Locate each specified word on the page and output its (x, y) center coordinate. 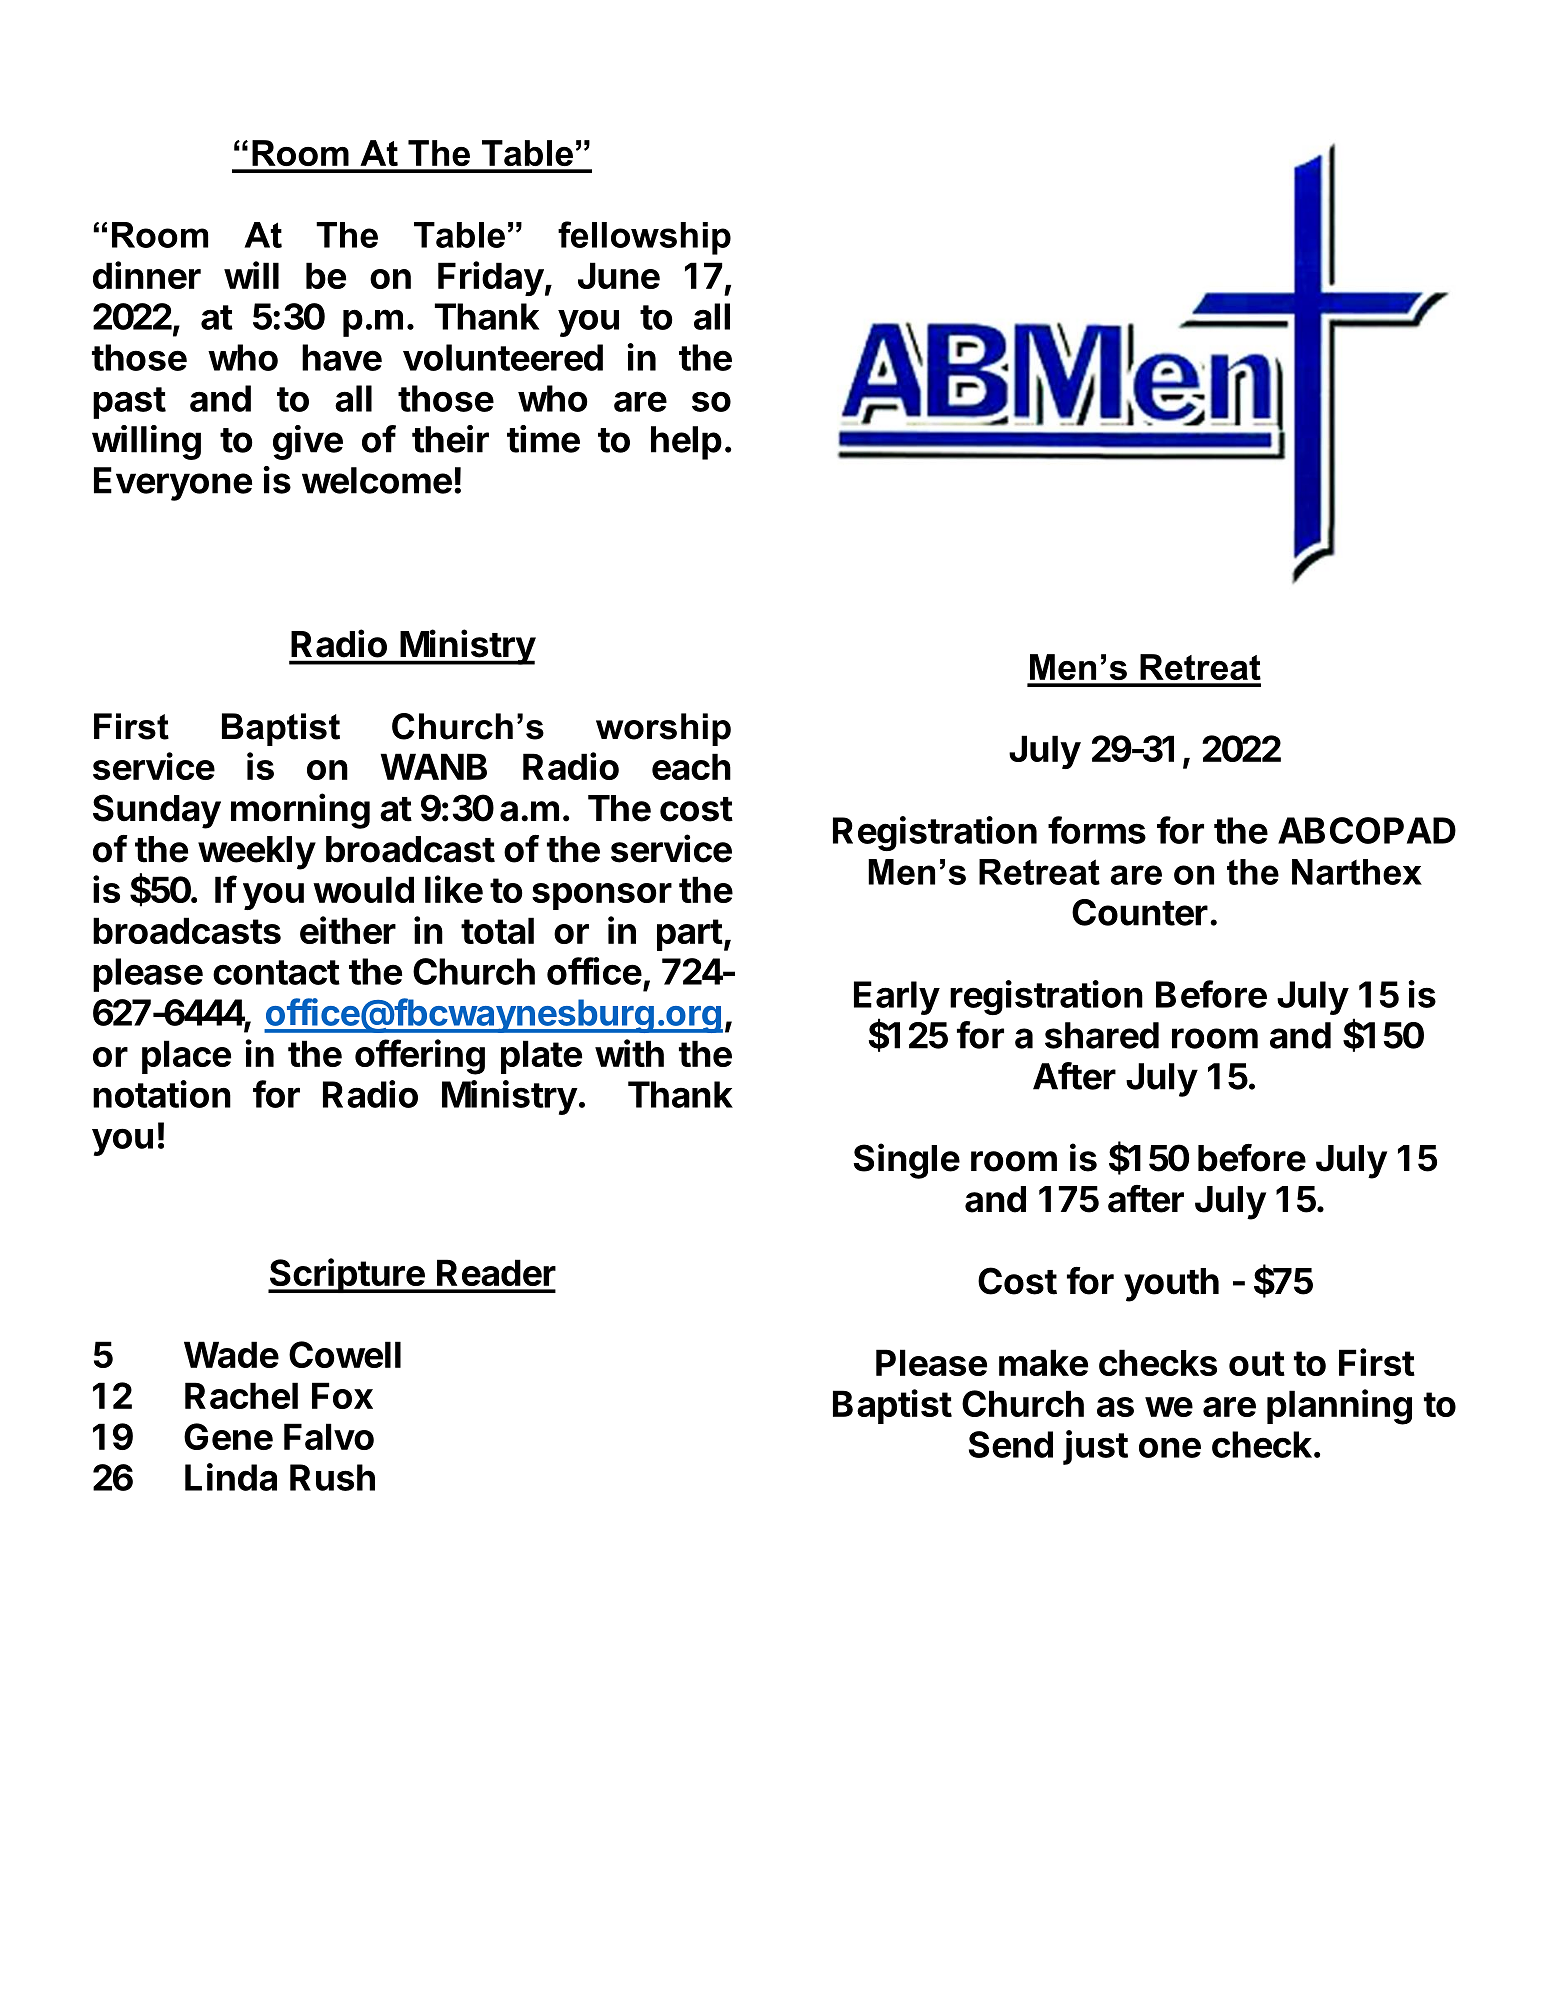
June (619, 275)
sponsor (602, 896)
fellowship (644, 238)
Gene (228, 1436)
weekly (257, 853)
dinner (147, 275)
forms (1097, 830)
